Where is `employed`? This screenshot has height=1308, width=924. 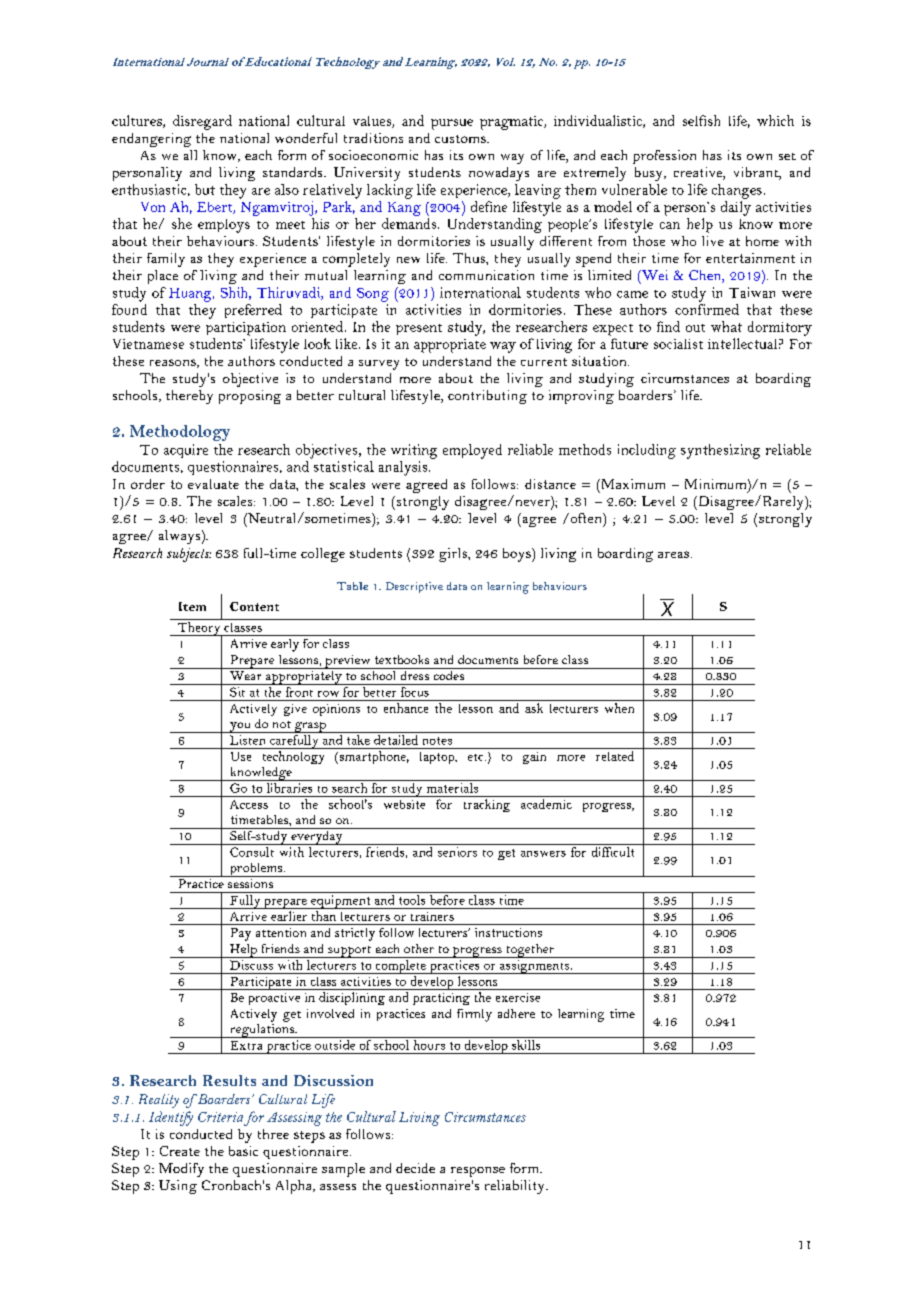
employed is located at coordinates (472, 451).
